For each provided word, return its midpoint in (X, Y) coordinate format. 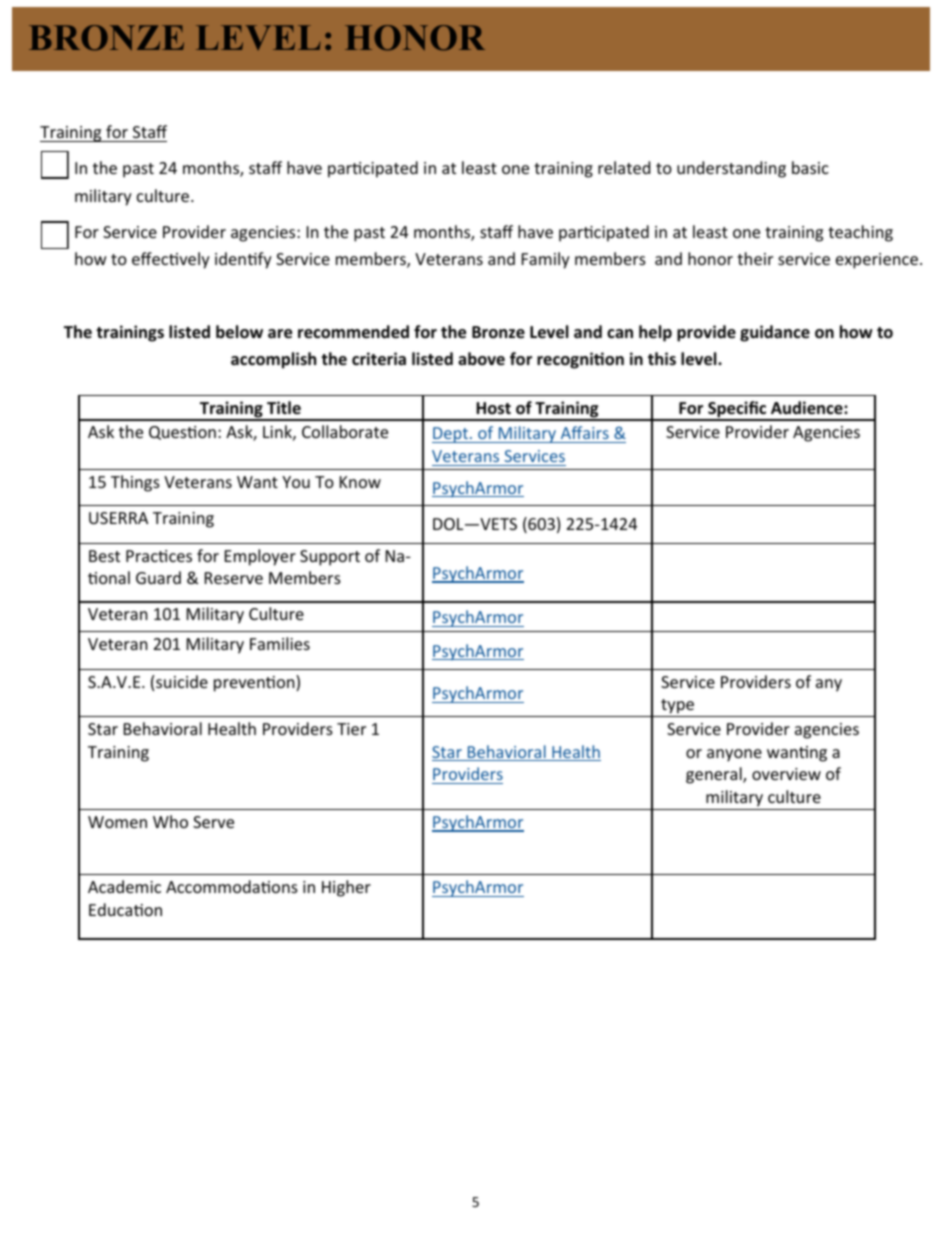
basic (810, 167)
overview (786, 774)
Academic (124, 886)
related (624, 167)
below (239, 332)
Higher (346, 888)
